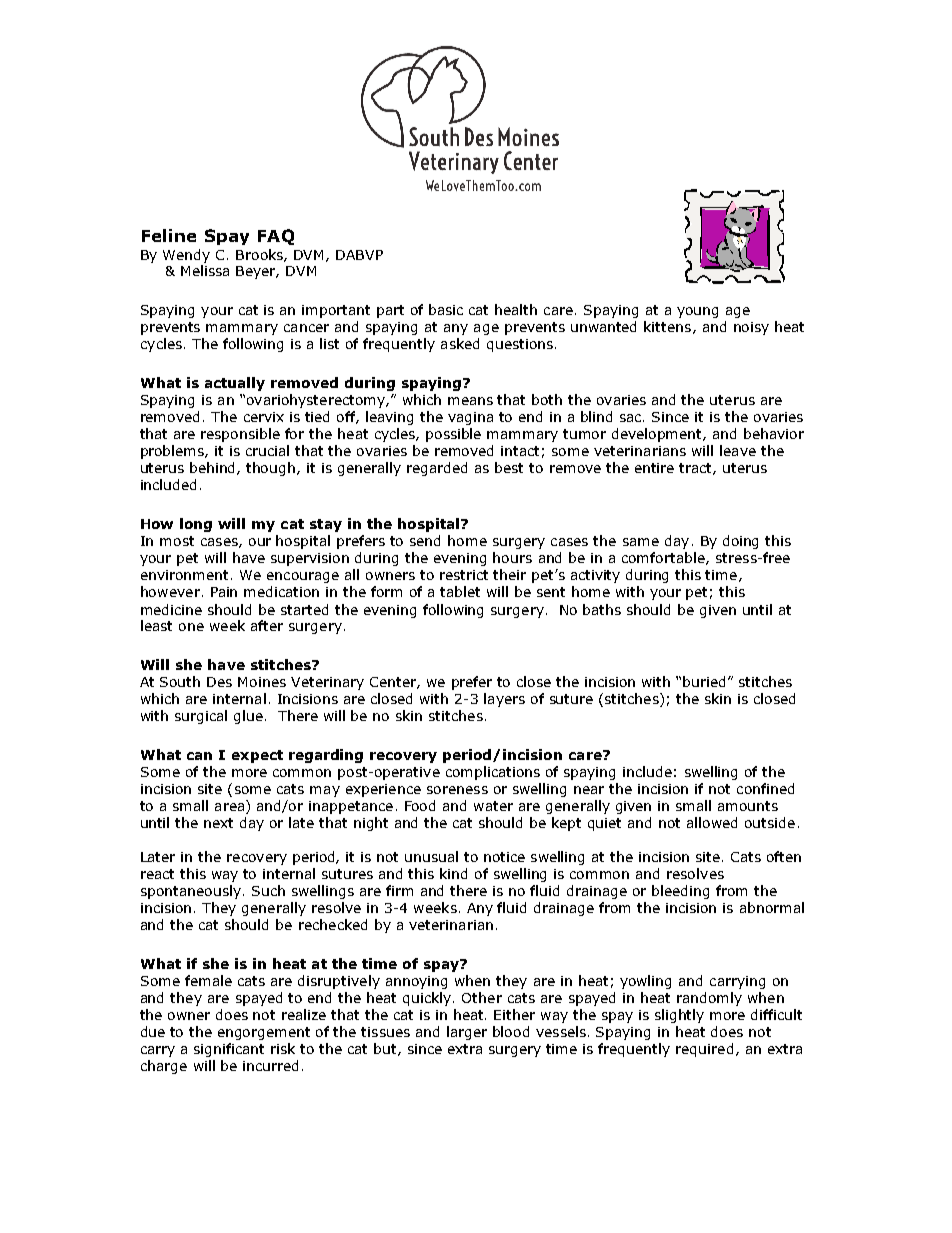  What do you see at coordinates (504, 700) in the image?
I see `layers` at bounding box center [504, 700].
